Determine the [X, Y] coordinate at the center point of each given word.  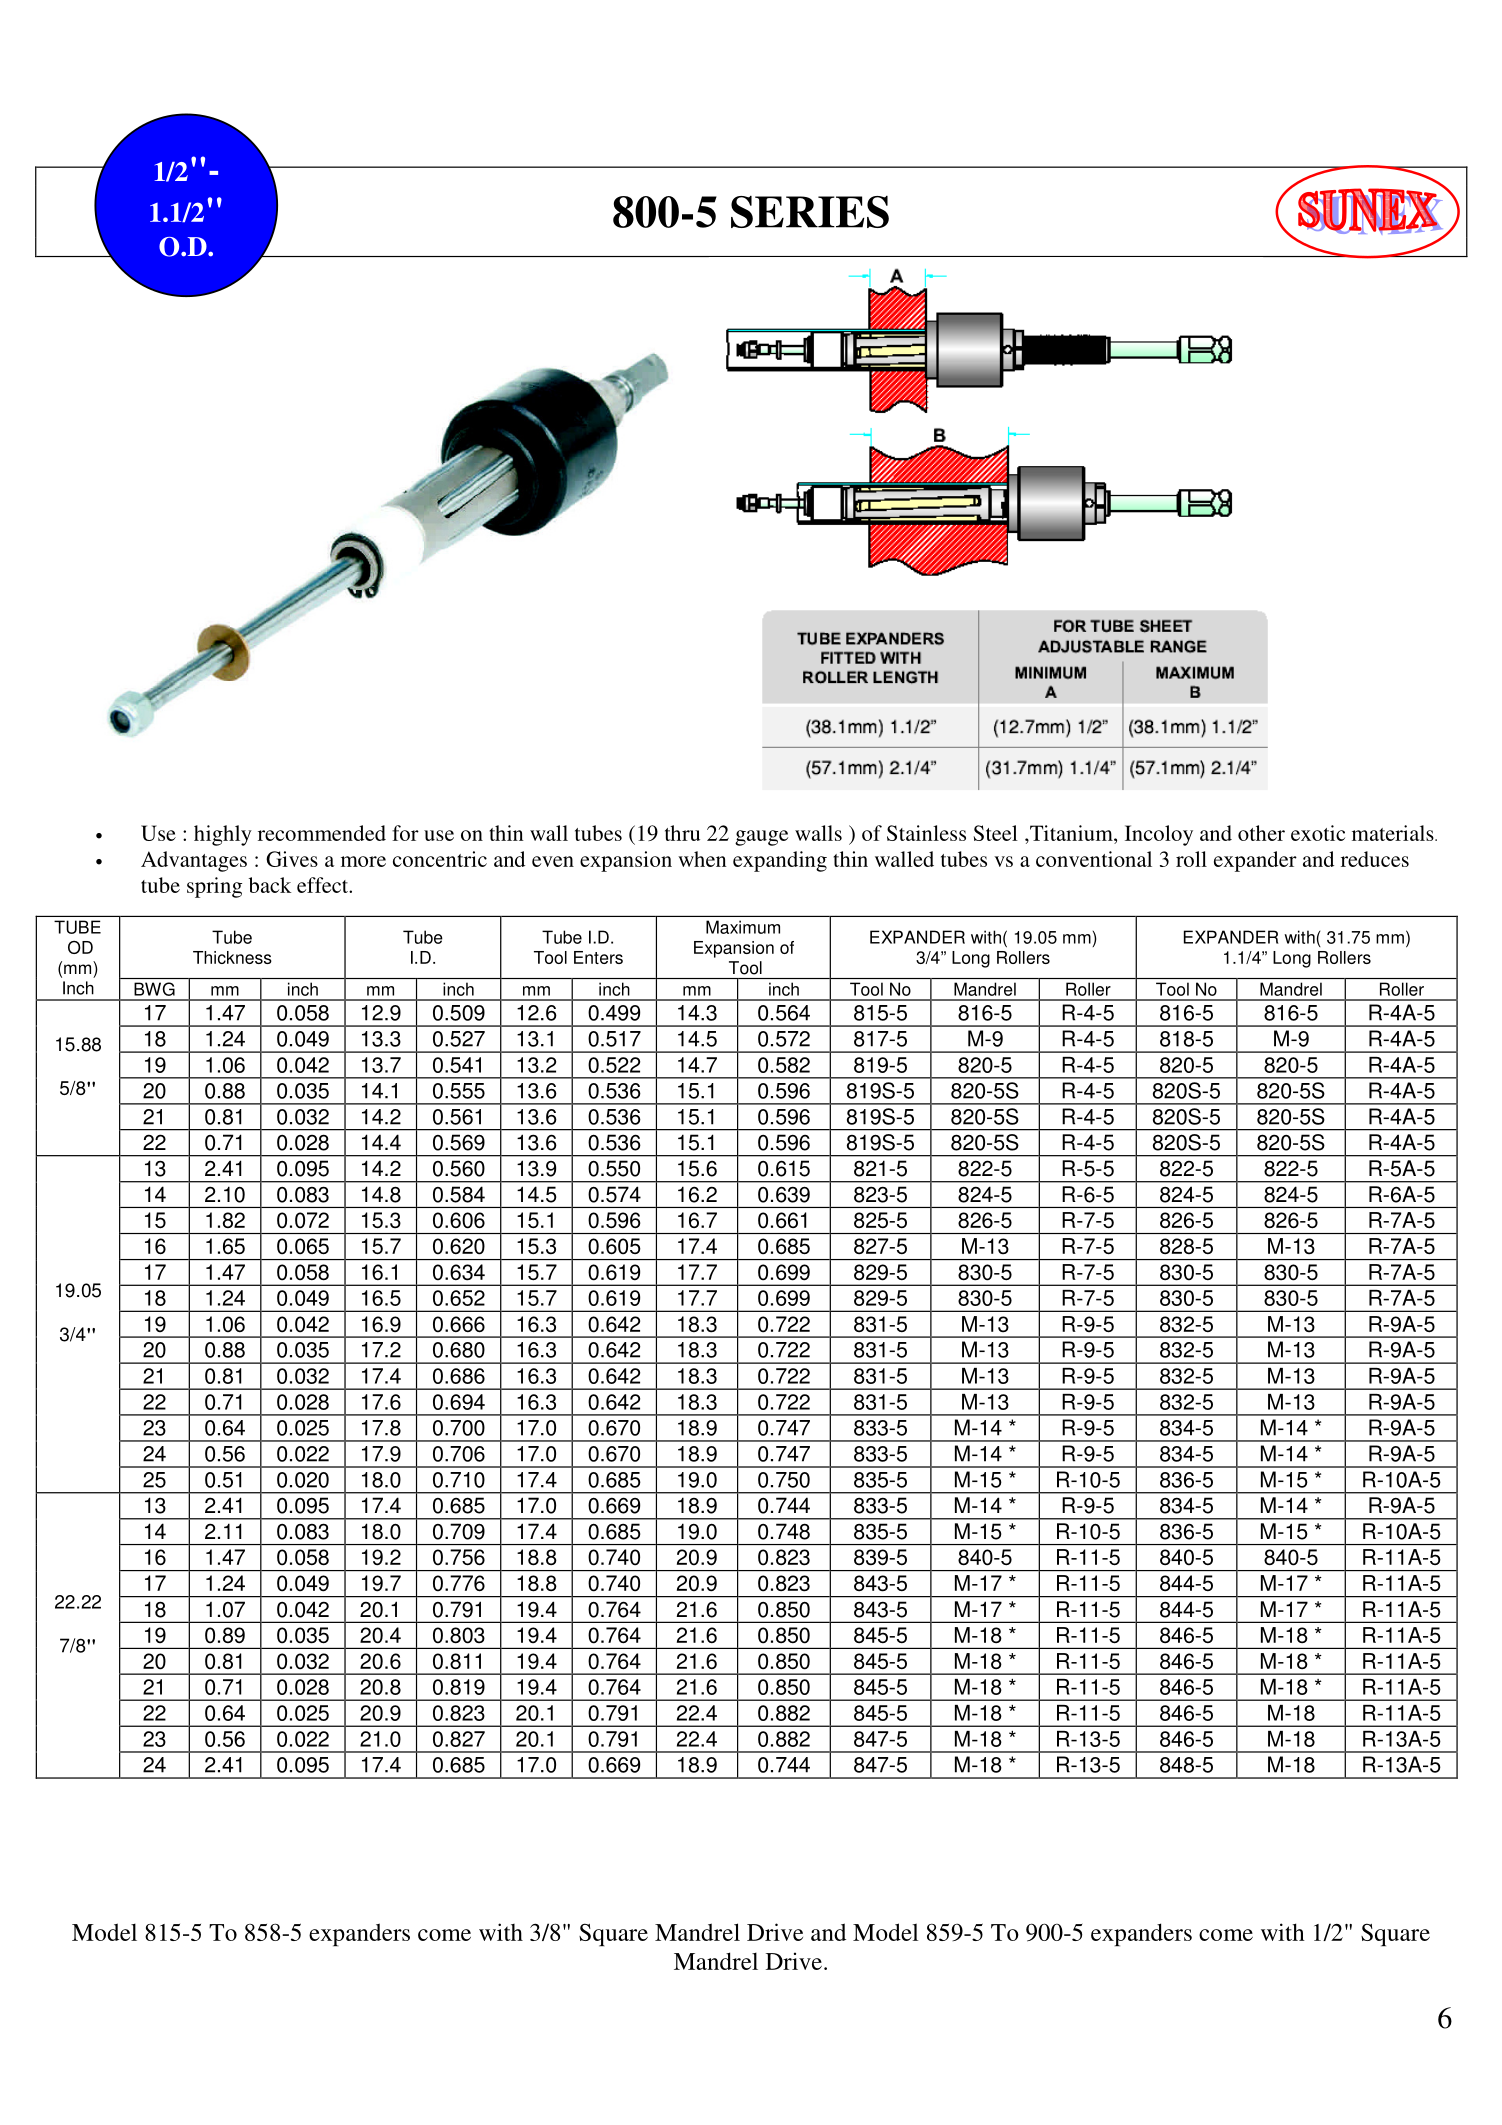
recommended [322, 833]
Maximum [743, 927]
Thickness [232, 957]
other [1261, 833]
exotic [1318, 833]
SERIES [810, 212]
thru [682, 833]
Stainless [926, 833]
